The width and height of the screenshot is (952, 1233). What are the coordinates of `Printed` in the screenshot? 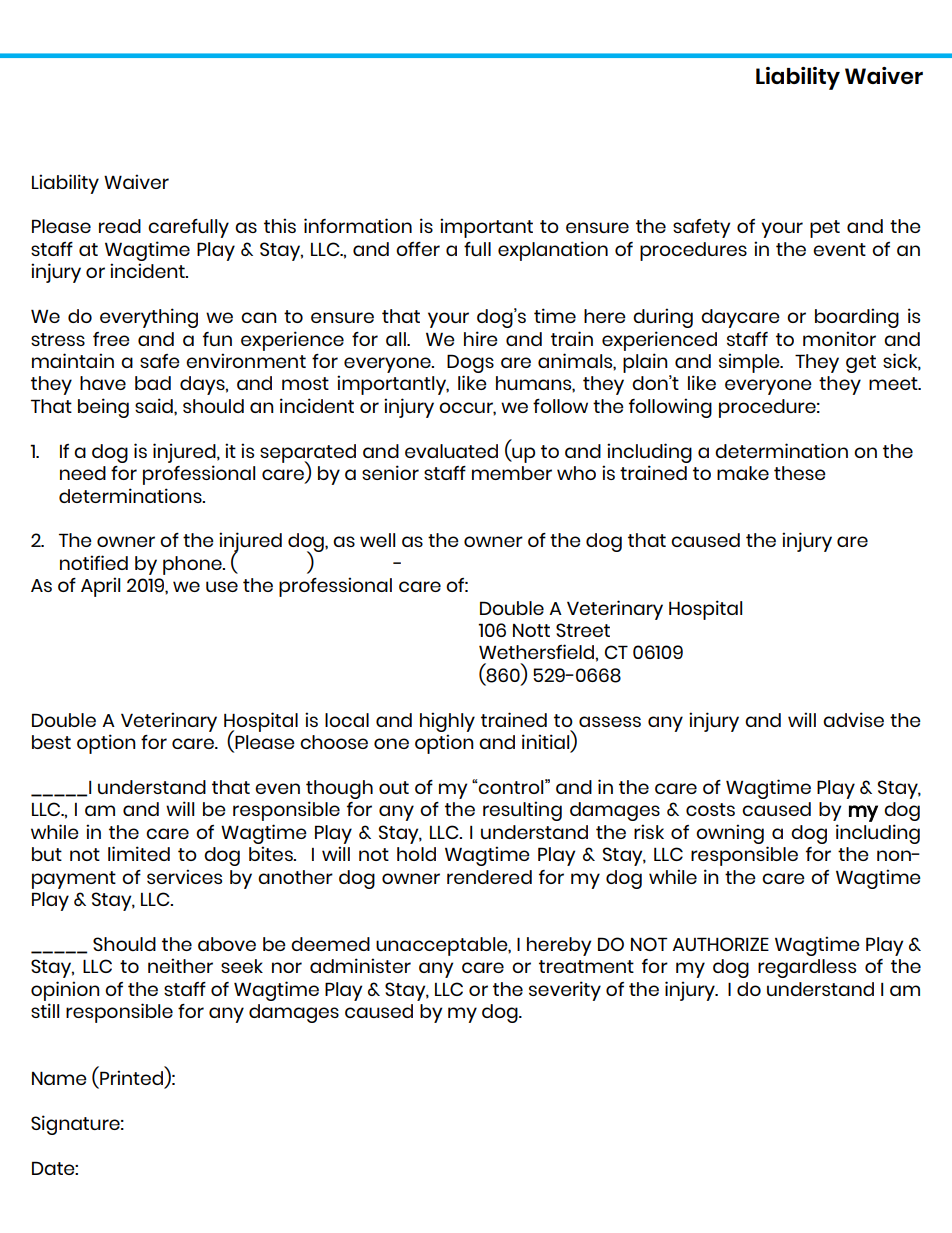 It's located at (132, 1079).
